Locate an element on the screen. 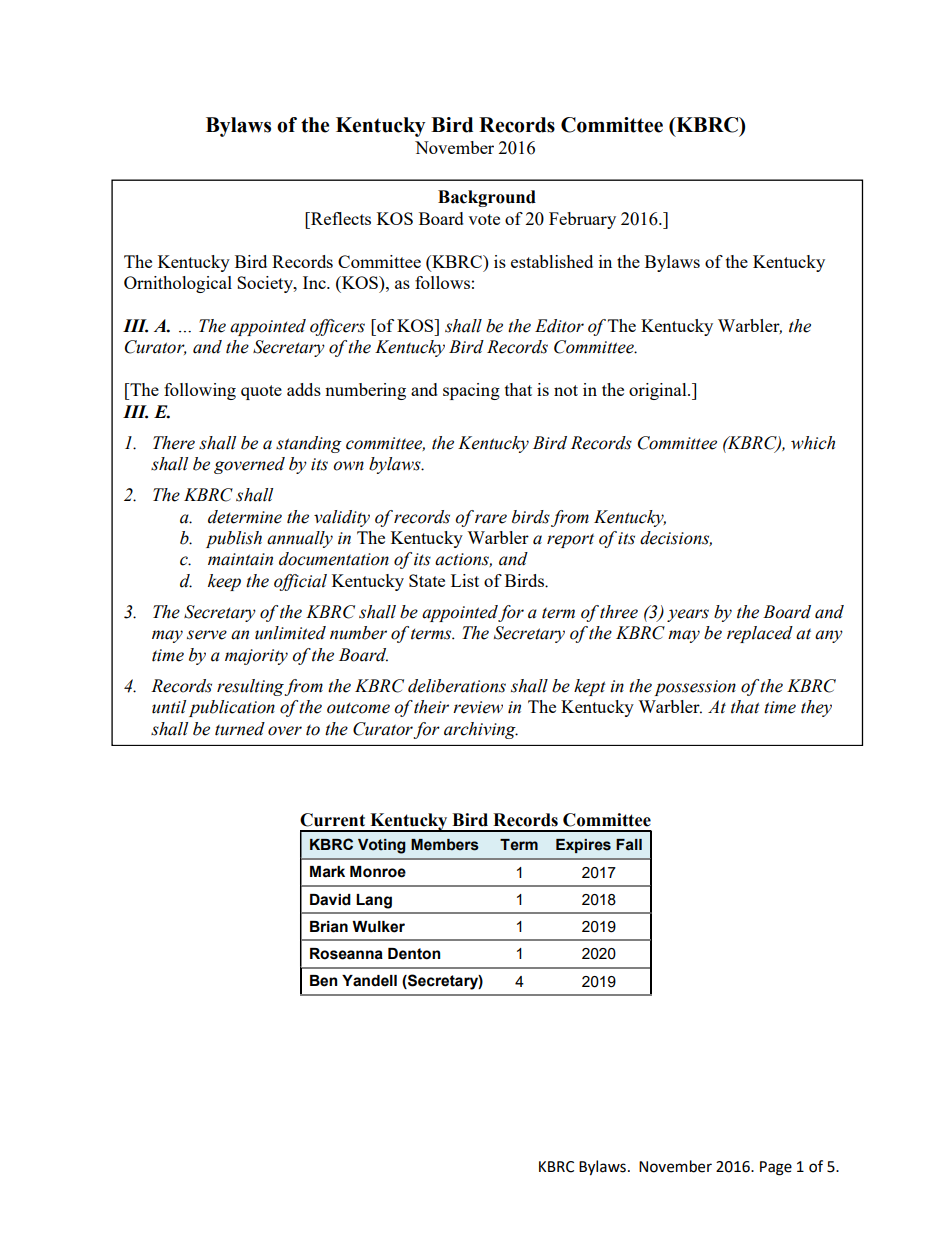  Denton is located at coordinates (414, 954).
